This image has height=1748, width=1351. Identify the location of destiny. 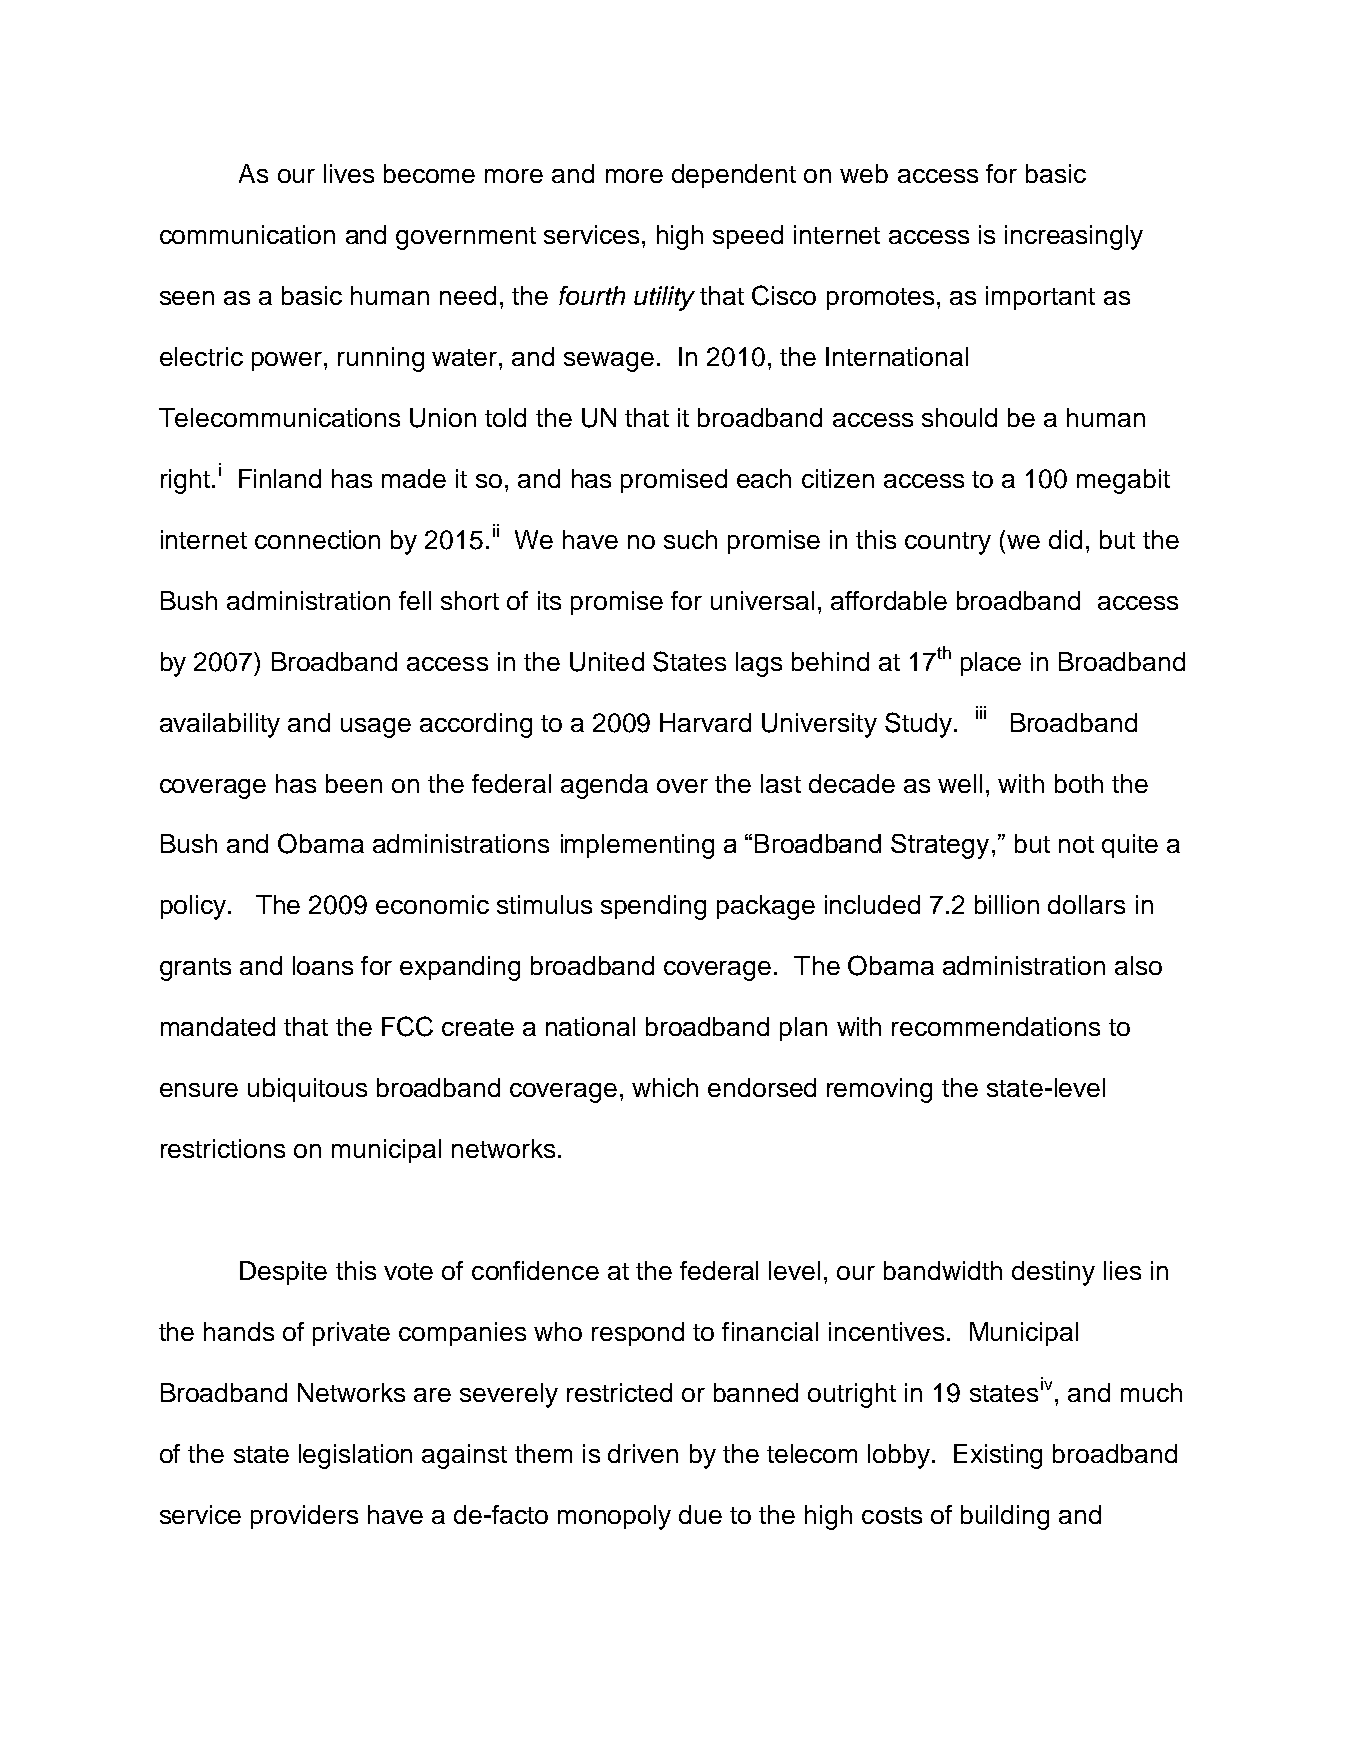
(1053, 1273).
